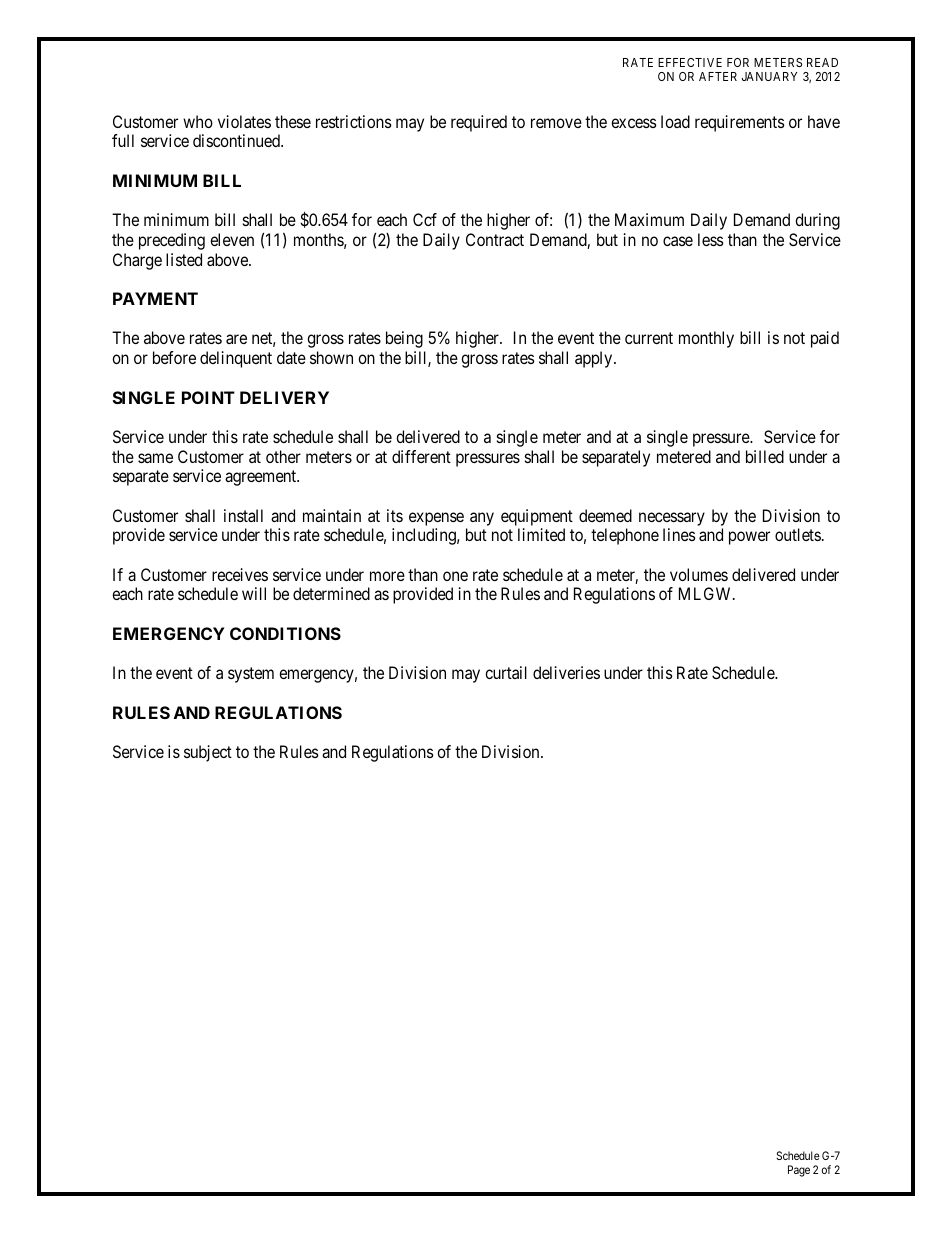  What do you see at coordinates (479, 123) in the screenshot?
I see `required` at bounding box center [479, 123].
